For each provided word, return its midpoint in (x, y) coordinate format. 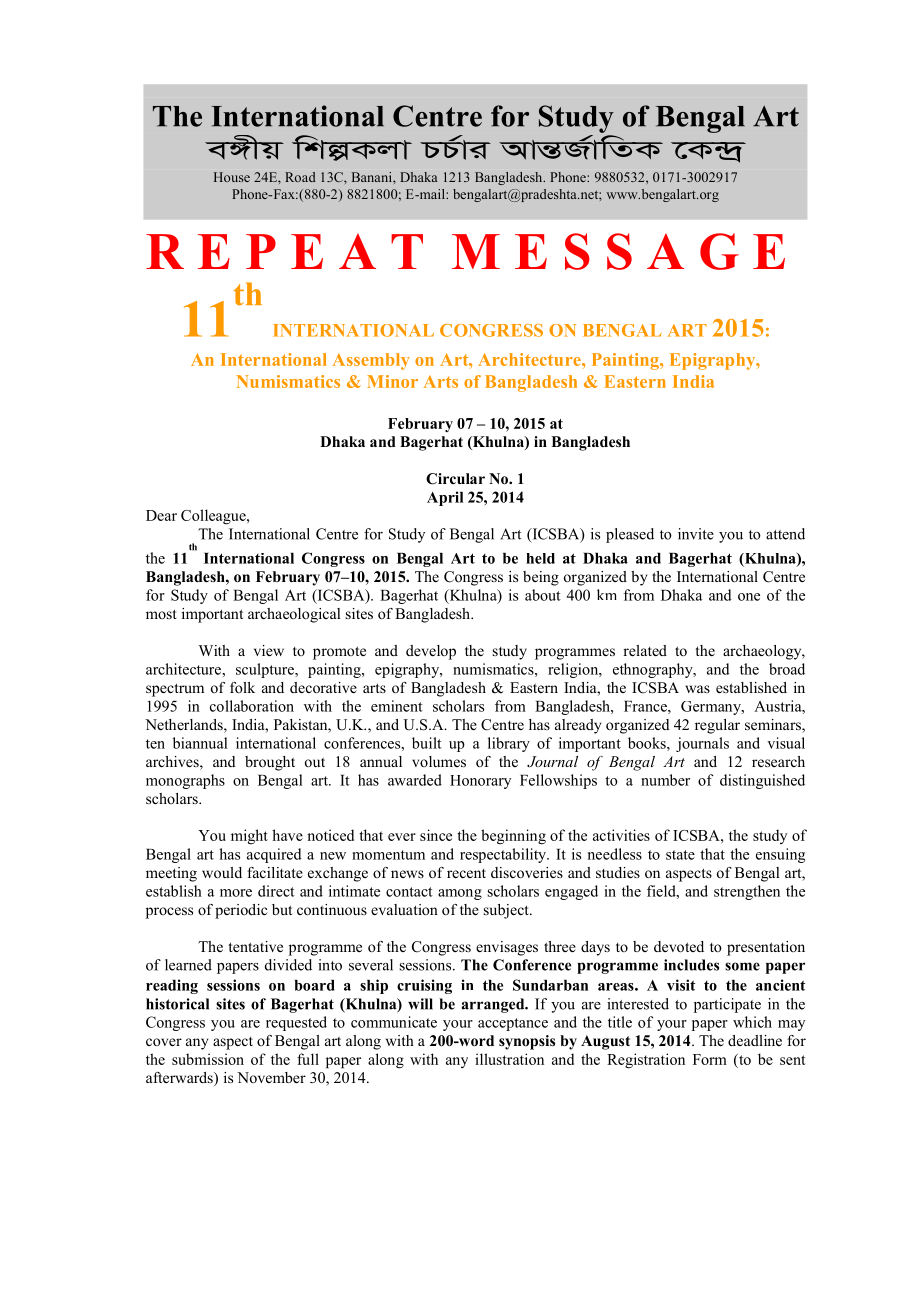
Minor (392, 381)
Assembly (371, 361)
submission (208, 1059)
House (232, 177)
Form (710, 1059)
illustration (509, 1059)
